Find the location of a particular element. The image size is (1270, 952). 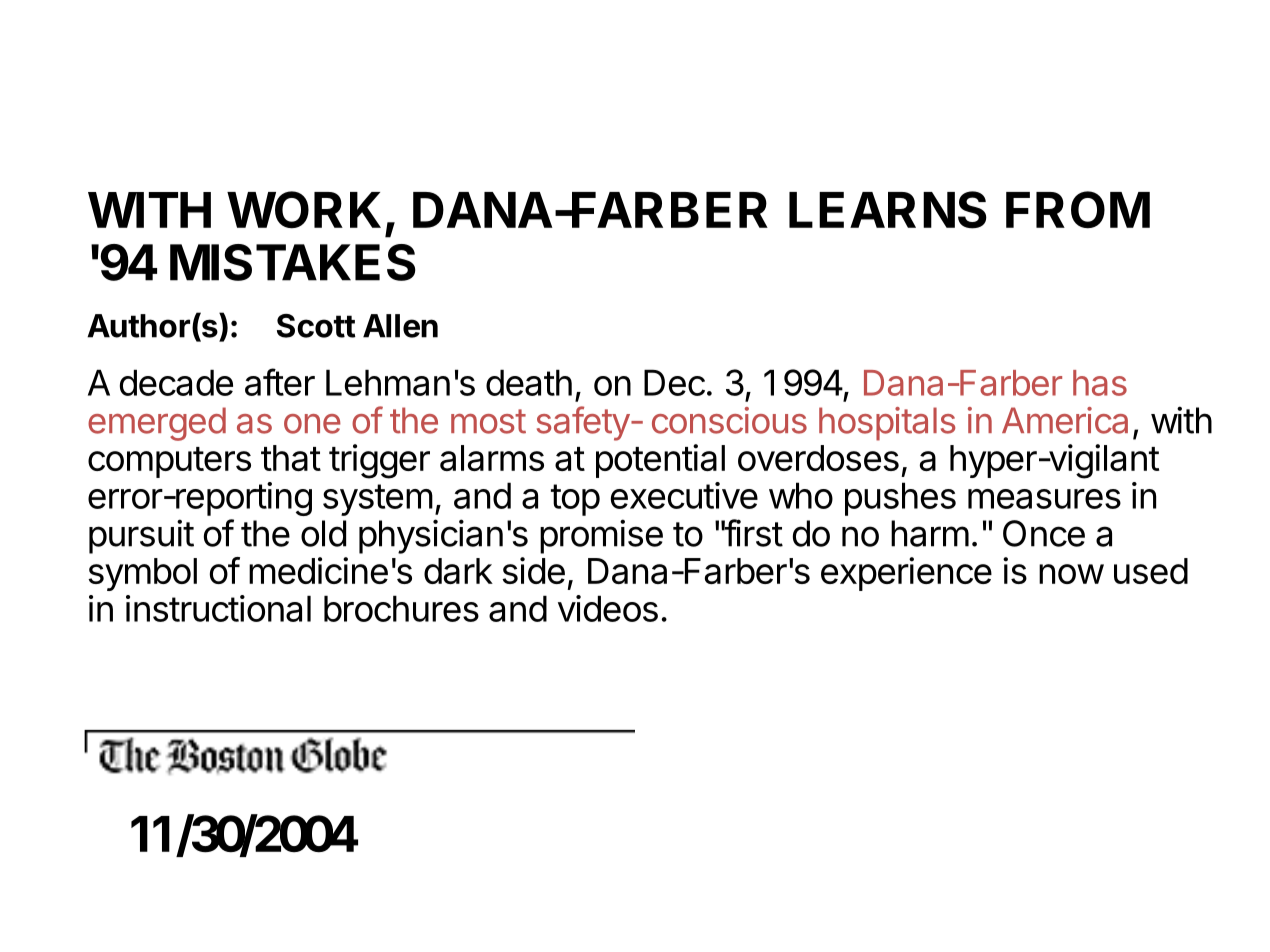

America is located at coordinates (1065, 420).
